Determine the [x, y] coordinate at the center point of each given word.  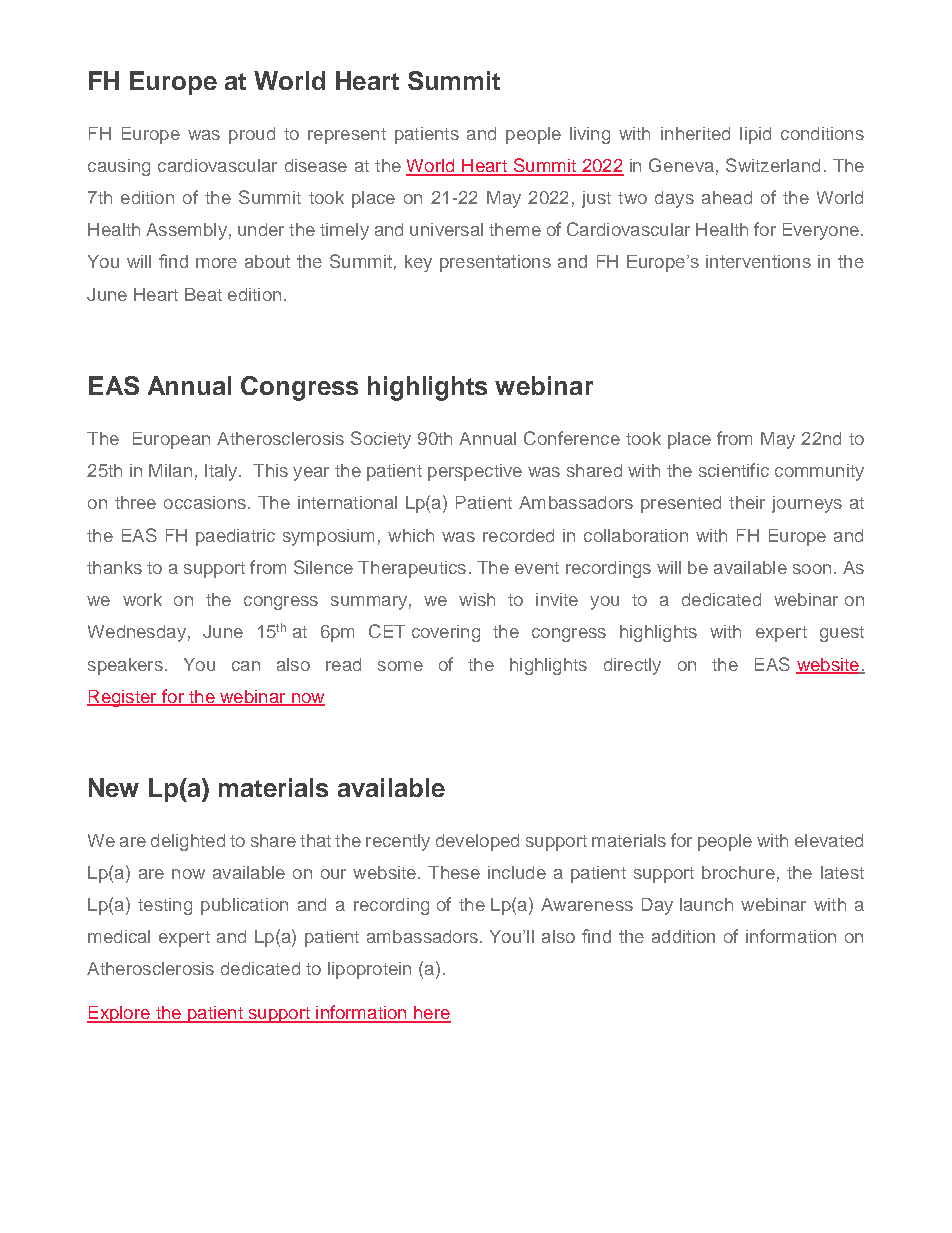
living [590, 135]
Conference [572, 438]
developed [477, 842]
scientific [734, 470]
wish [477, 599]
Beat [203, 294]
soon [812, 569]
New [114, 787]
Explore [119, 1014]
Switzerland [773, 165]
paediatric [235, 537]
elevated [829, 840]
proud [252, 135]
